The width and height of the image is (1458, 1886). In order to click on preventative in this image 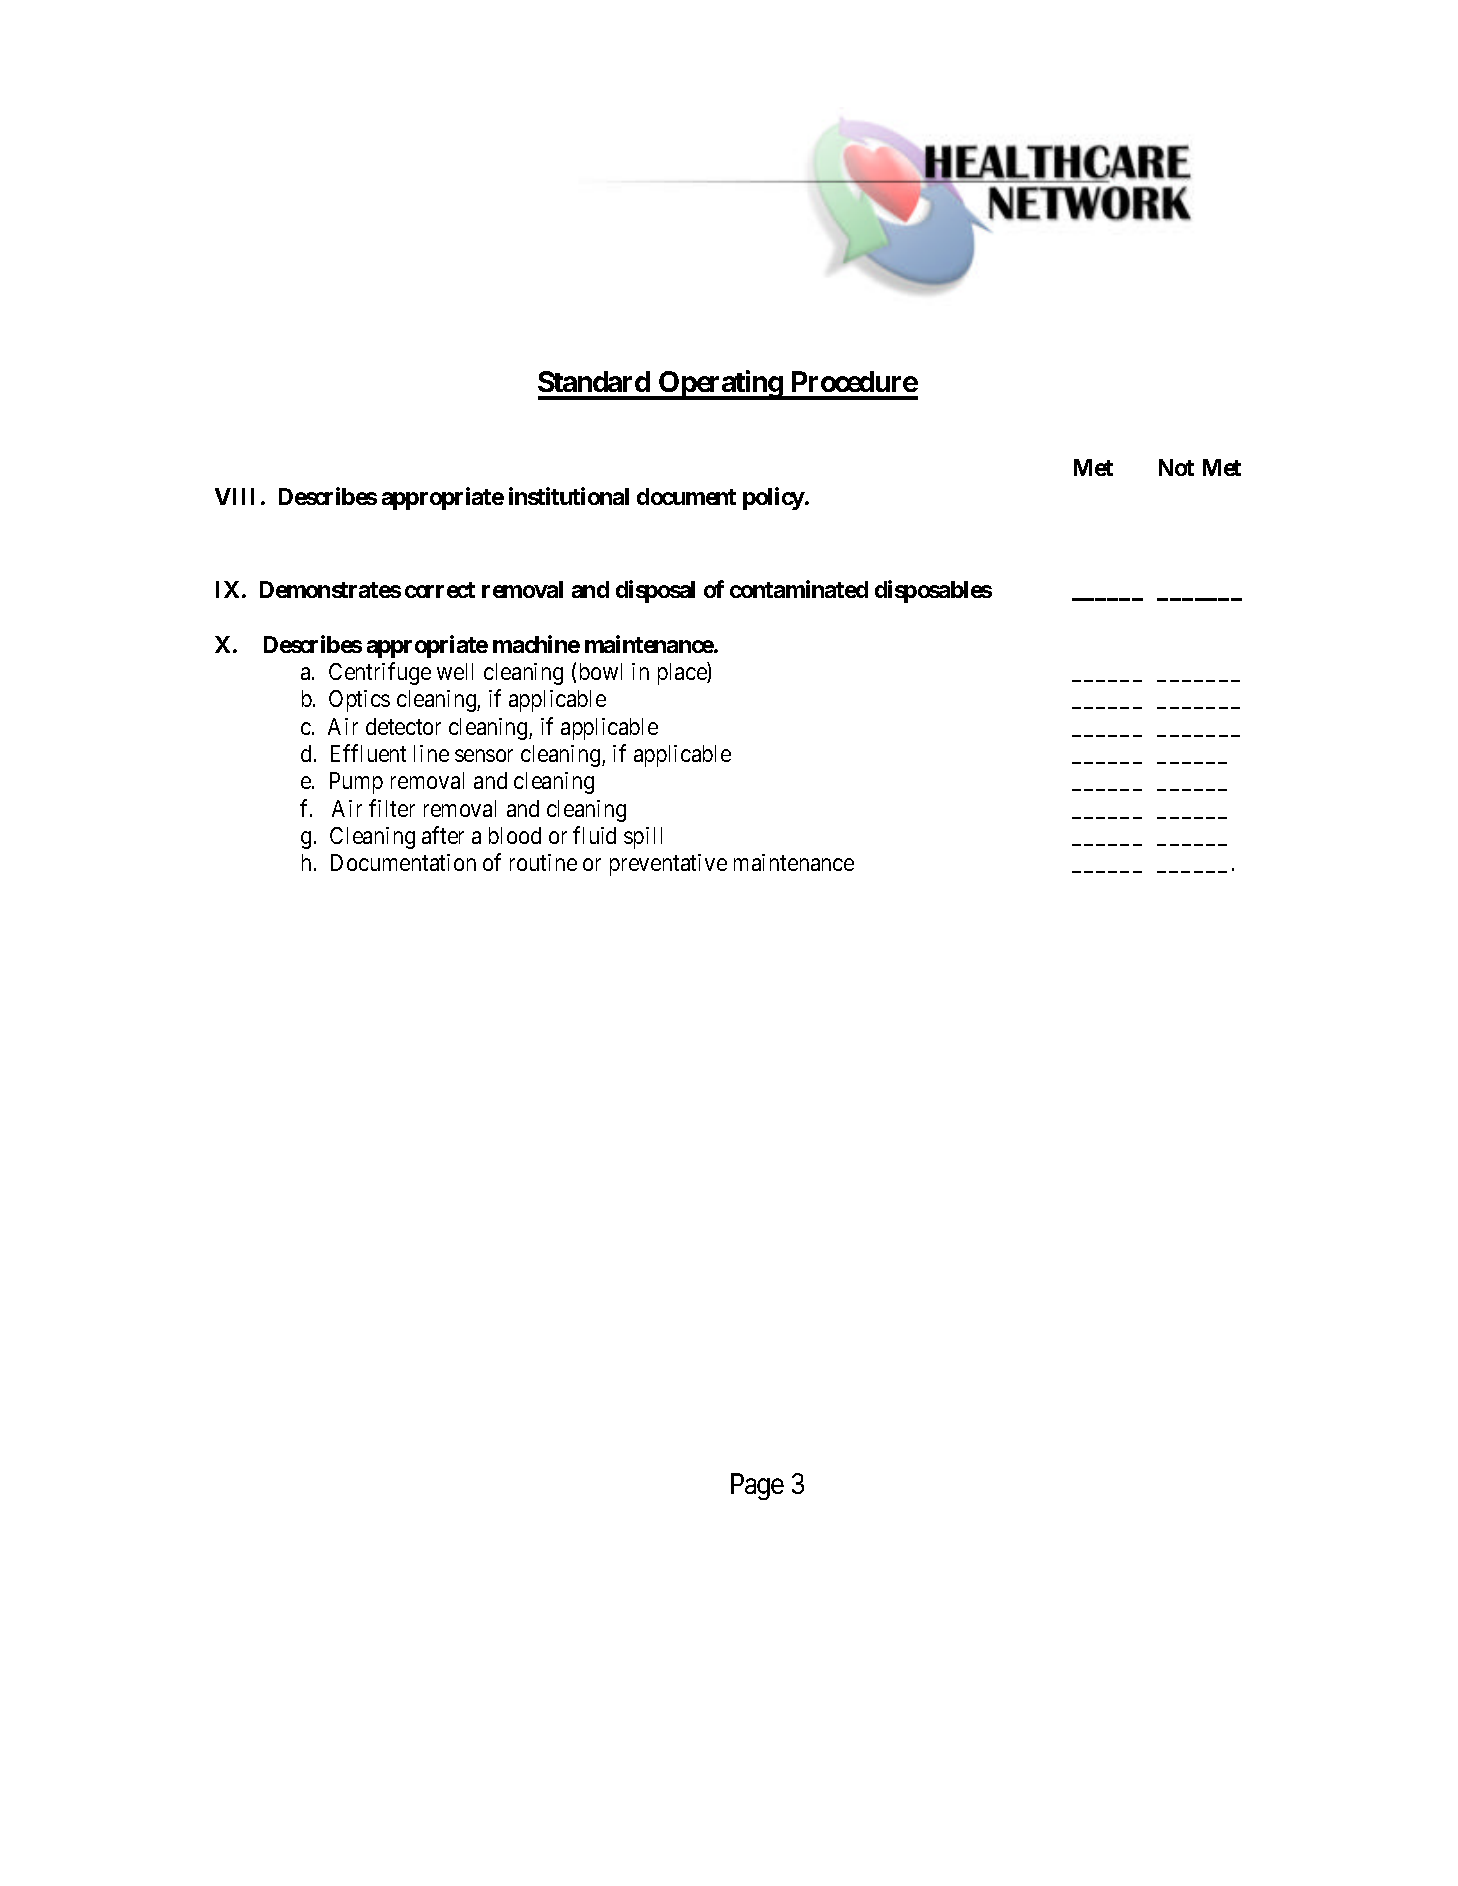, I will do `click(668, 865)`.
